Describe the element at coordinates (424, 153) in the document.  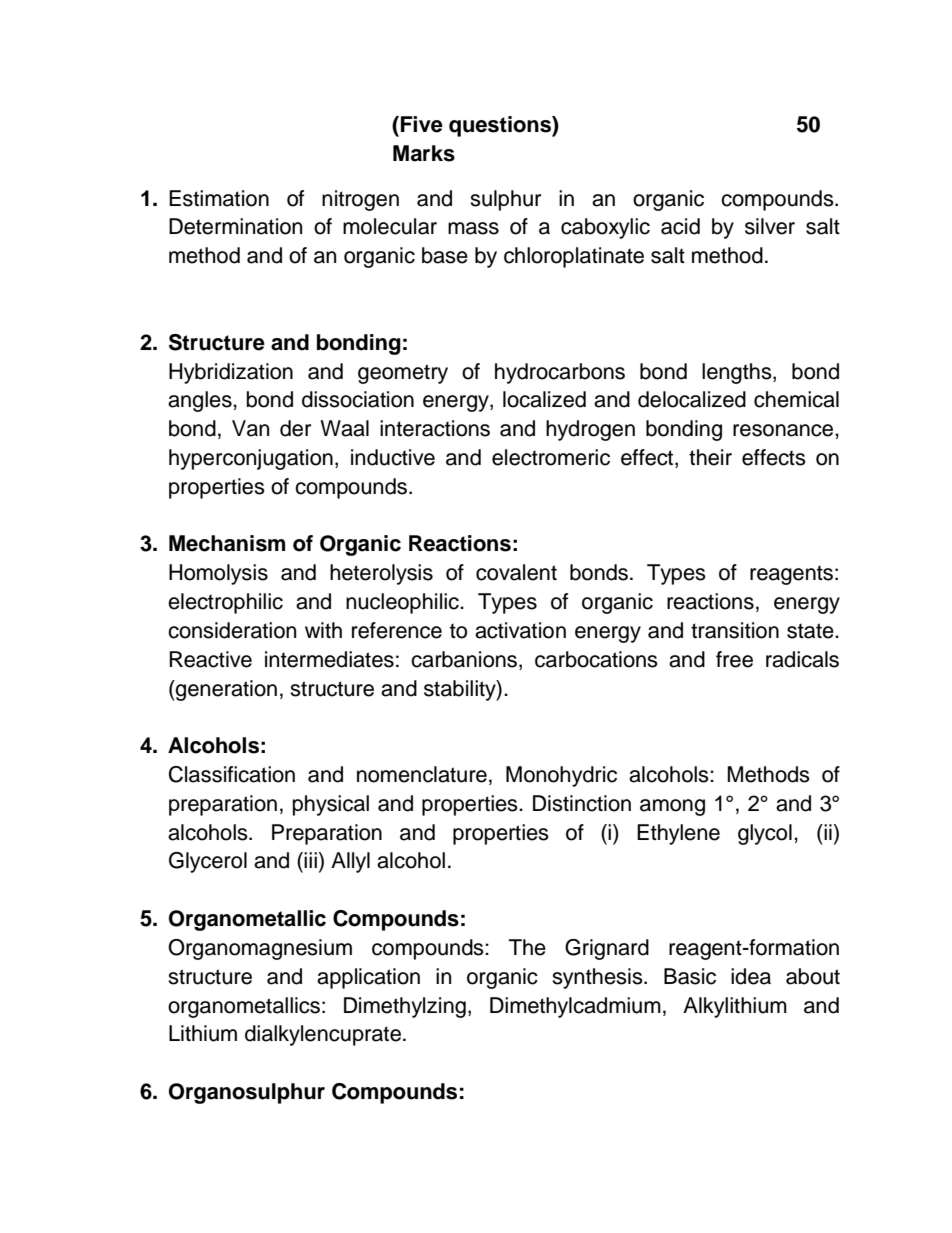
I see `Marks` at that location.
